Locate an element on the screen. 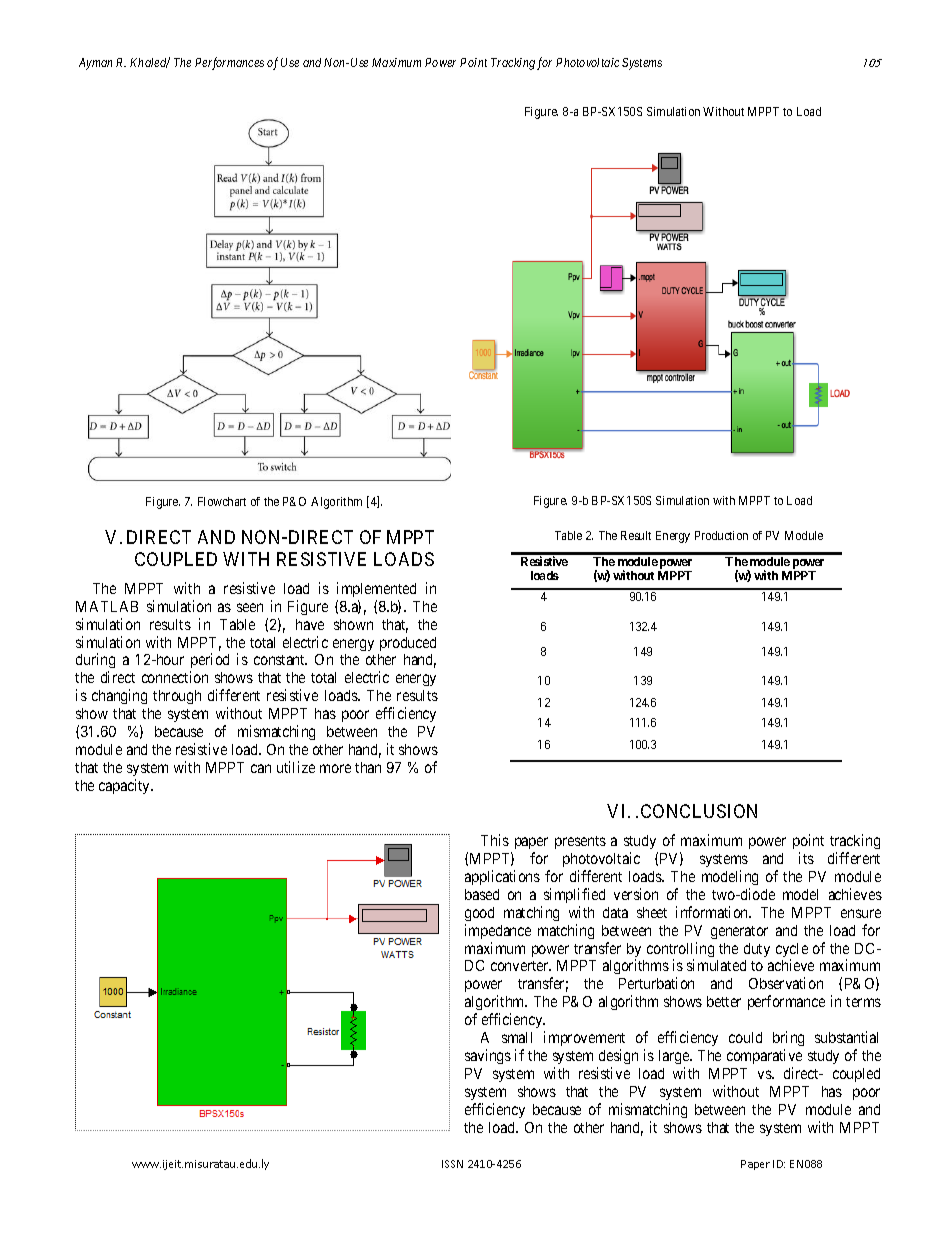  ISSN is located at coordinates (452, 1164).
